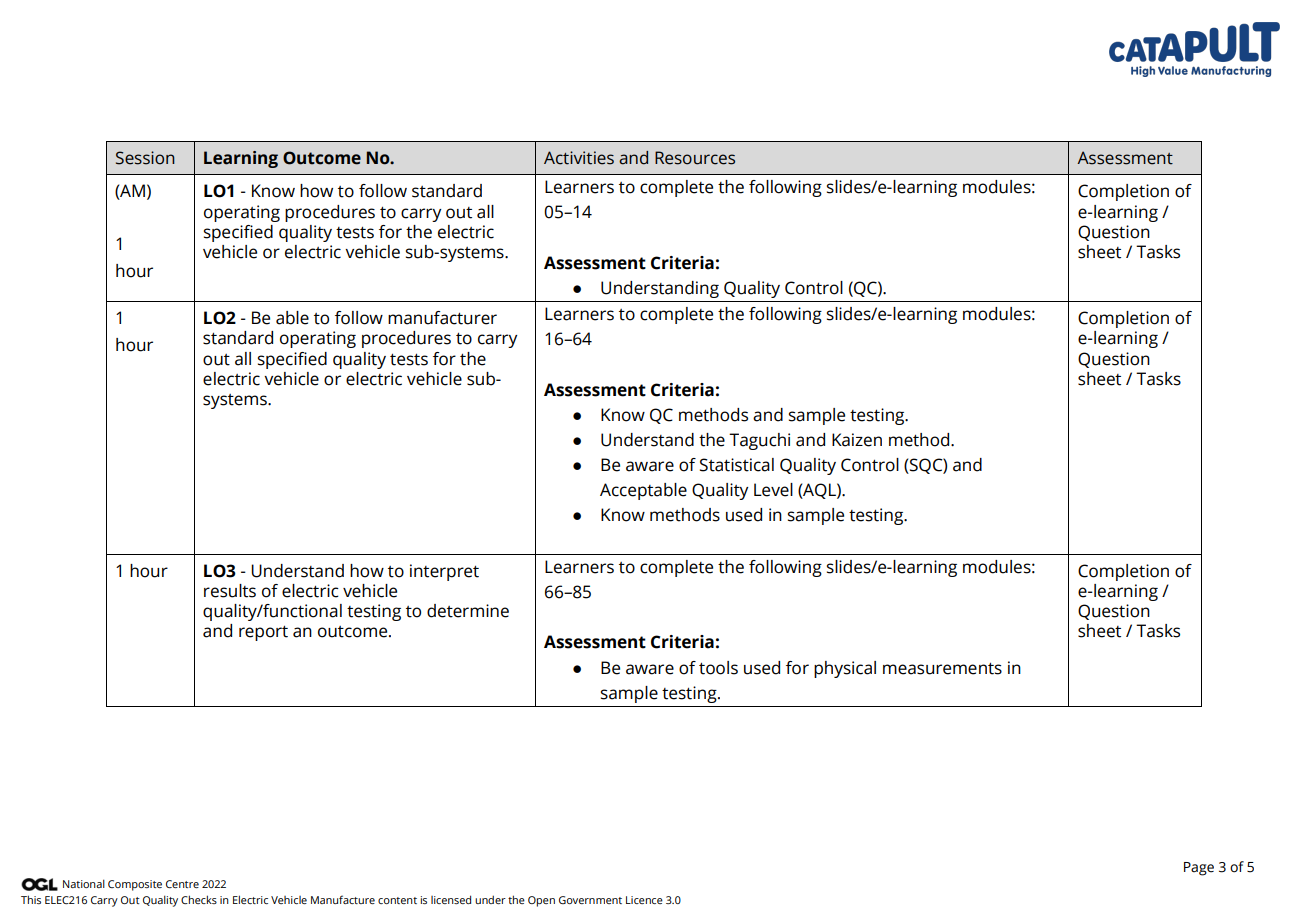  What do you see at coordinates (718, 668) in the image?
I see `tools` at bounding box center [718, 668].
